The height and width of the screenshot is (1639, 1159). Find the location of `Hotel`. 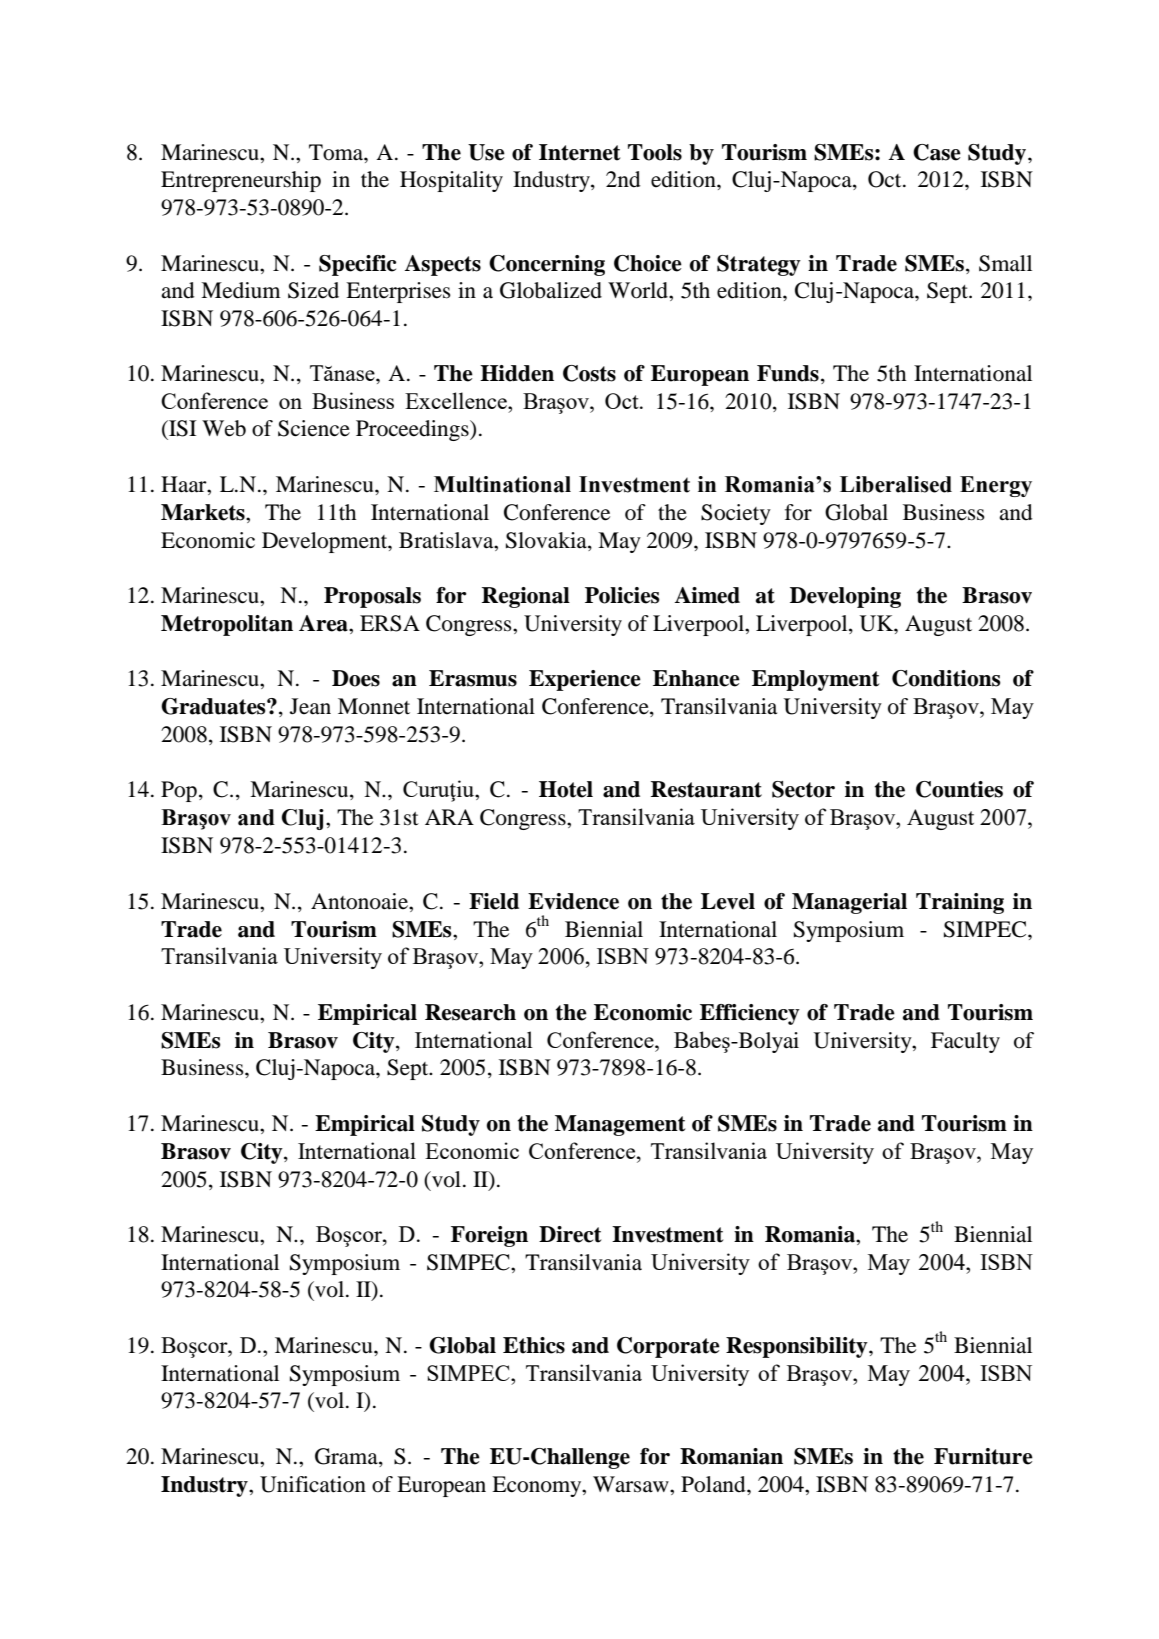

Hotel is located at coordinates (566, 789).
